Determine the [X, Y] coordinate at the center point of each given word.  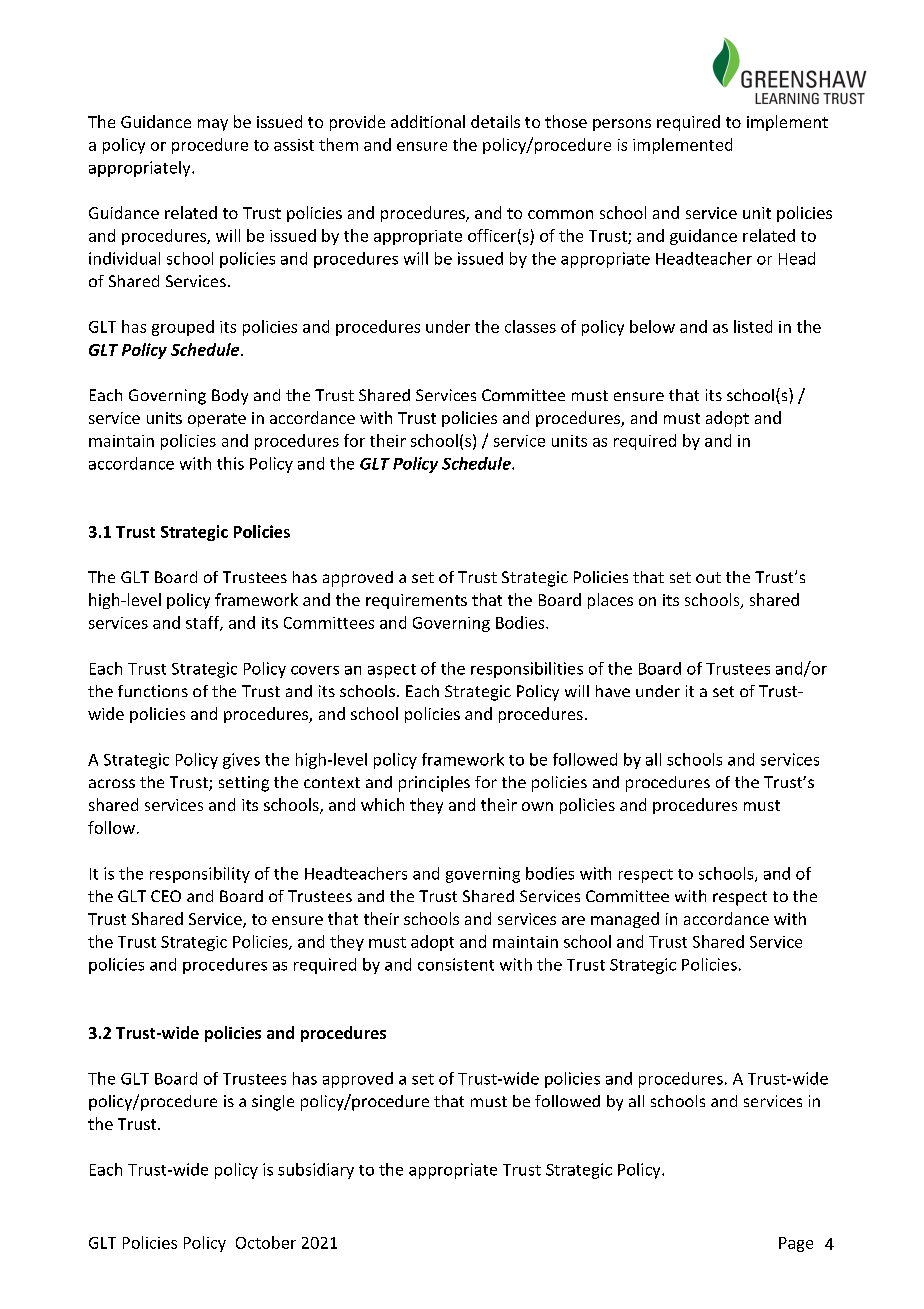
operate [217, 420]
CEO [166, 896]
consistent [456, 964]
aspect [392, 671]
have [613, 691]
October [266, 1242]
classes [530, 326]
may [213, 125]
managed [625, 920]
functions [153, 691]
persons [622, 125]
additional [428, 121]
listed [753, 326]
